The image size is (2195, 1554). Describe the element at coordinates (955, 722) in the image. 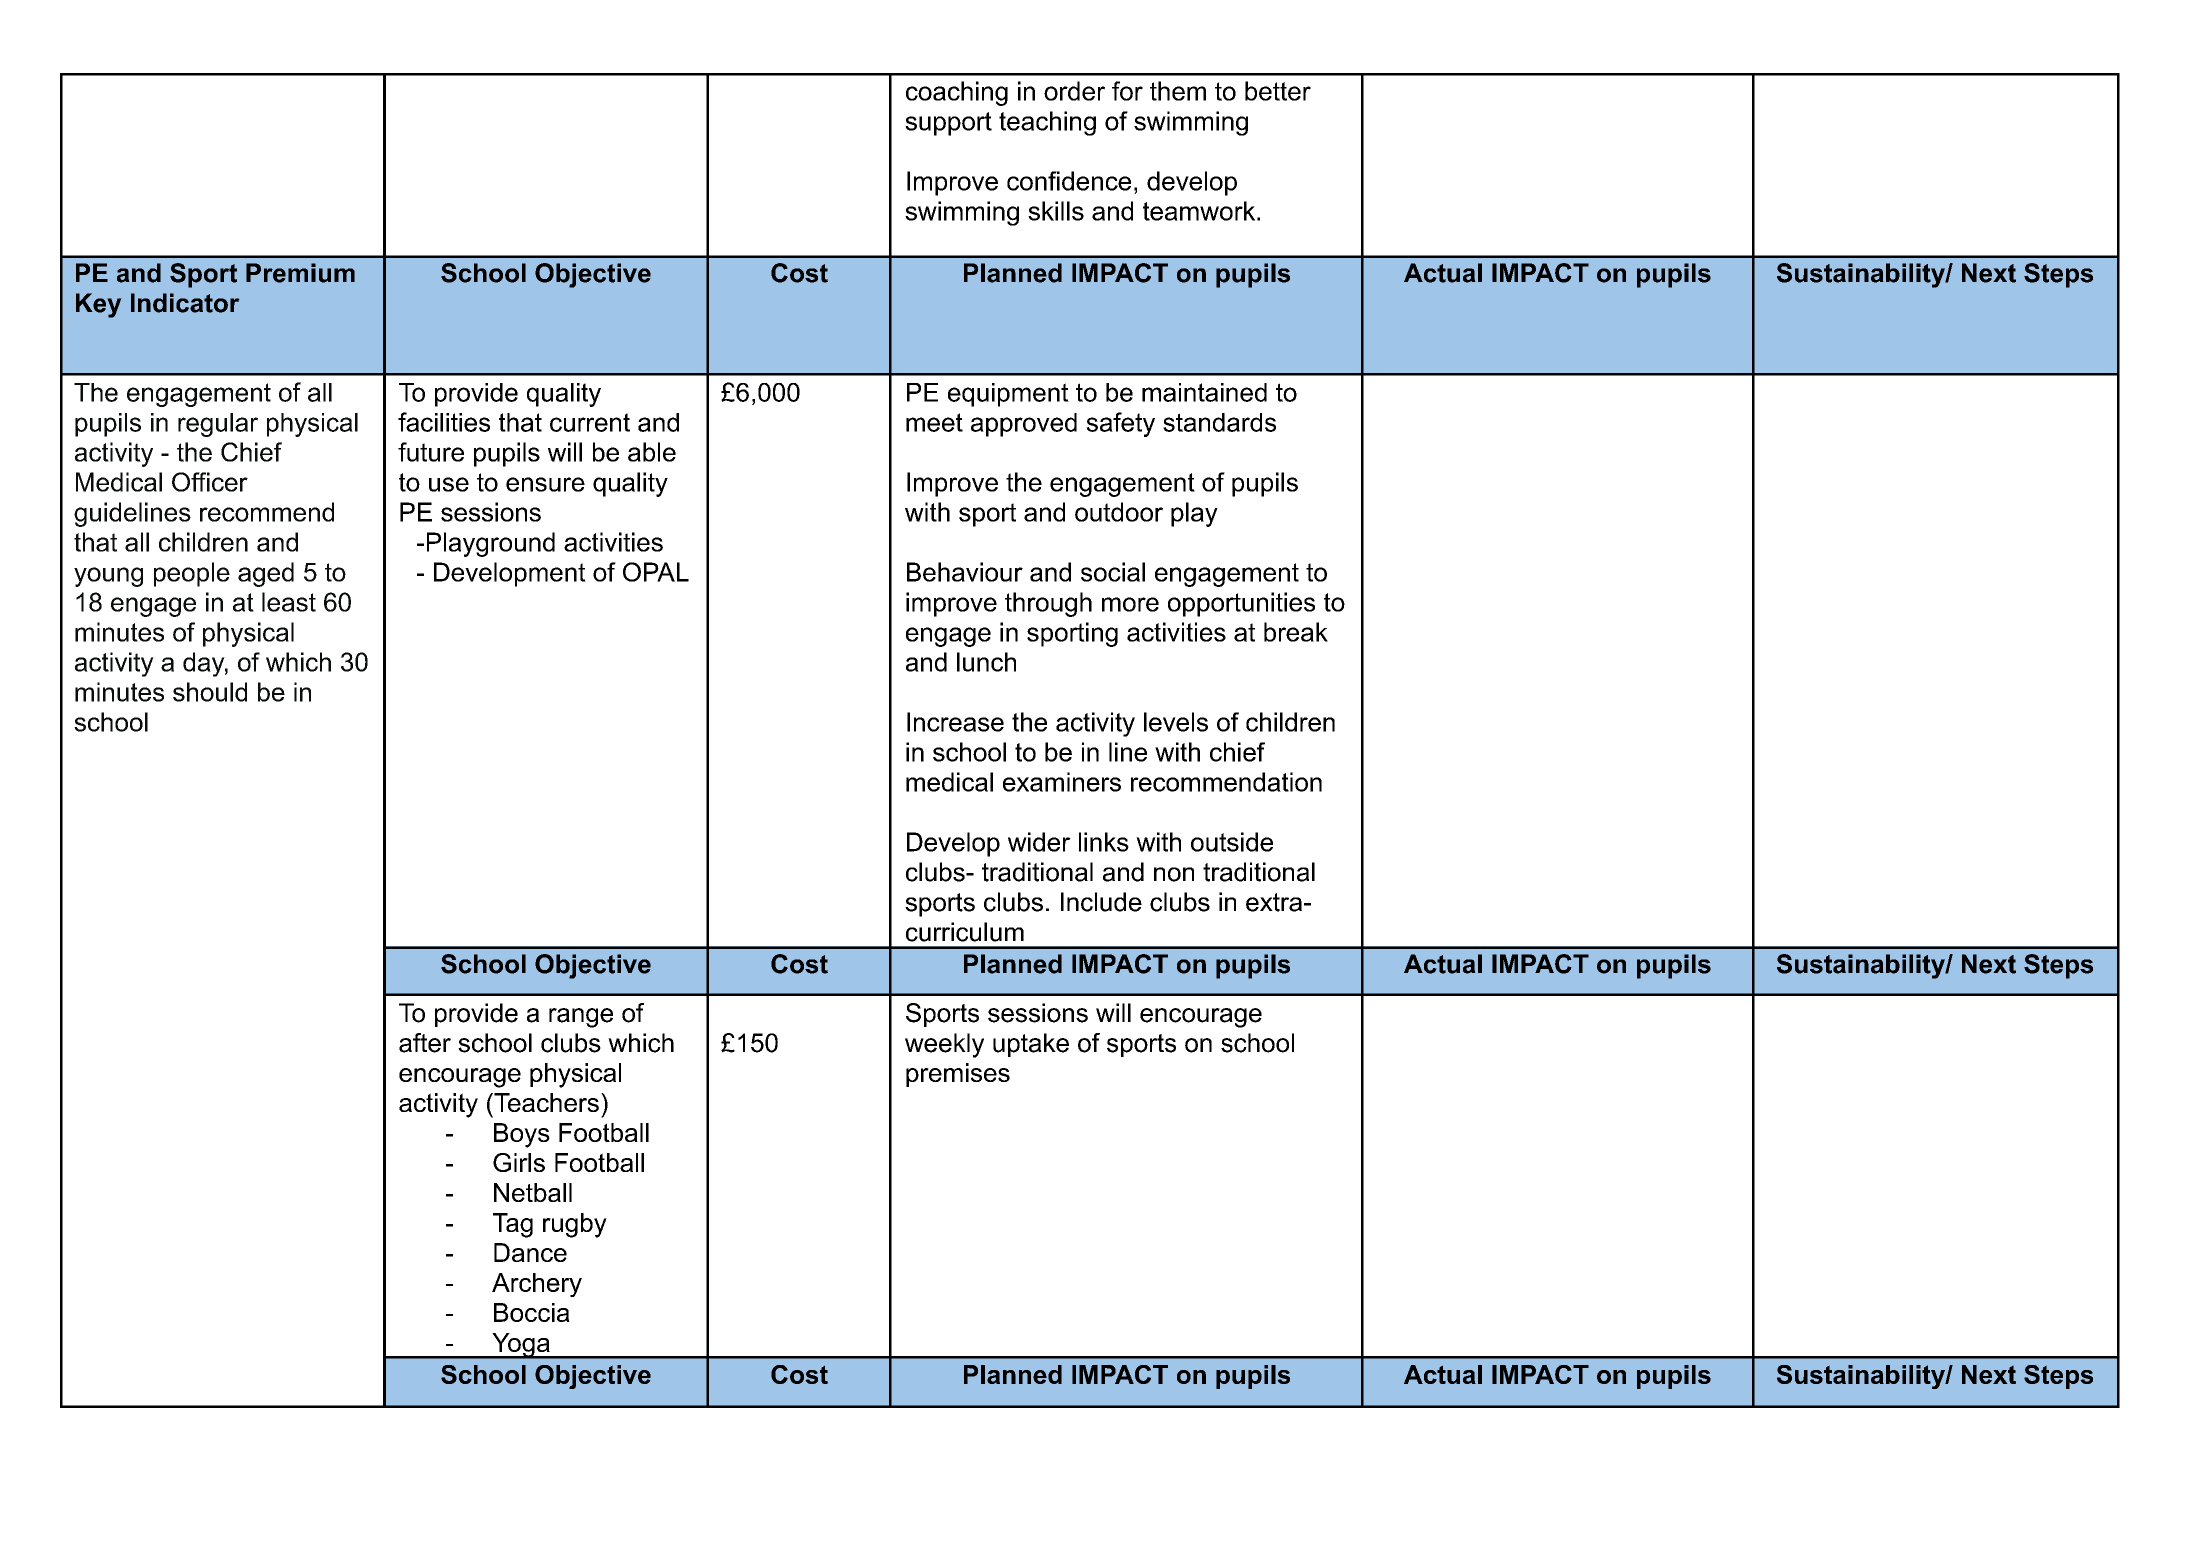

I see `Increase` at that location.
